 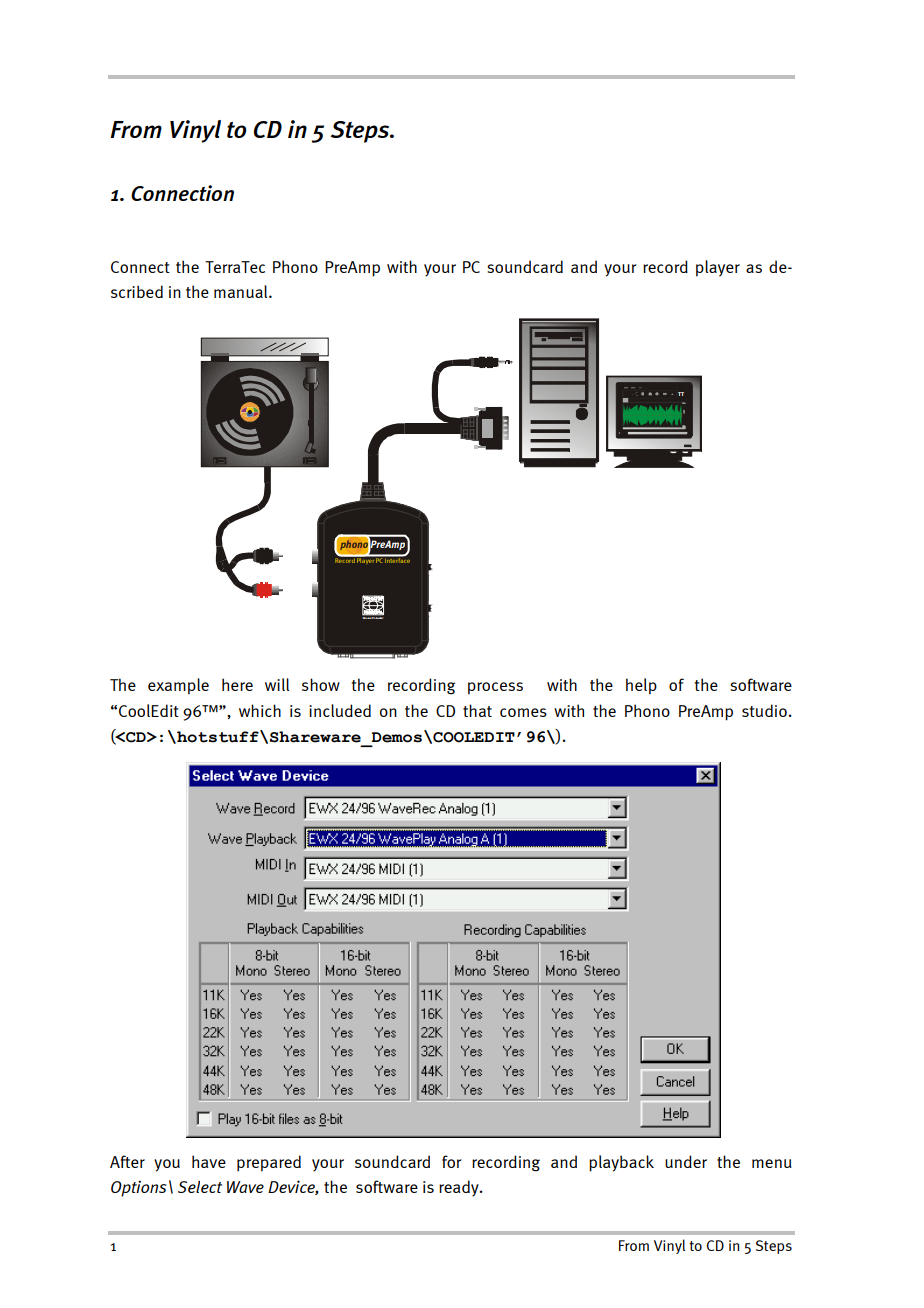 I want to click on process, so click(x=495, y=688).
